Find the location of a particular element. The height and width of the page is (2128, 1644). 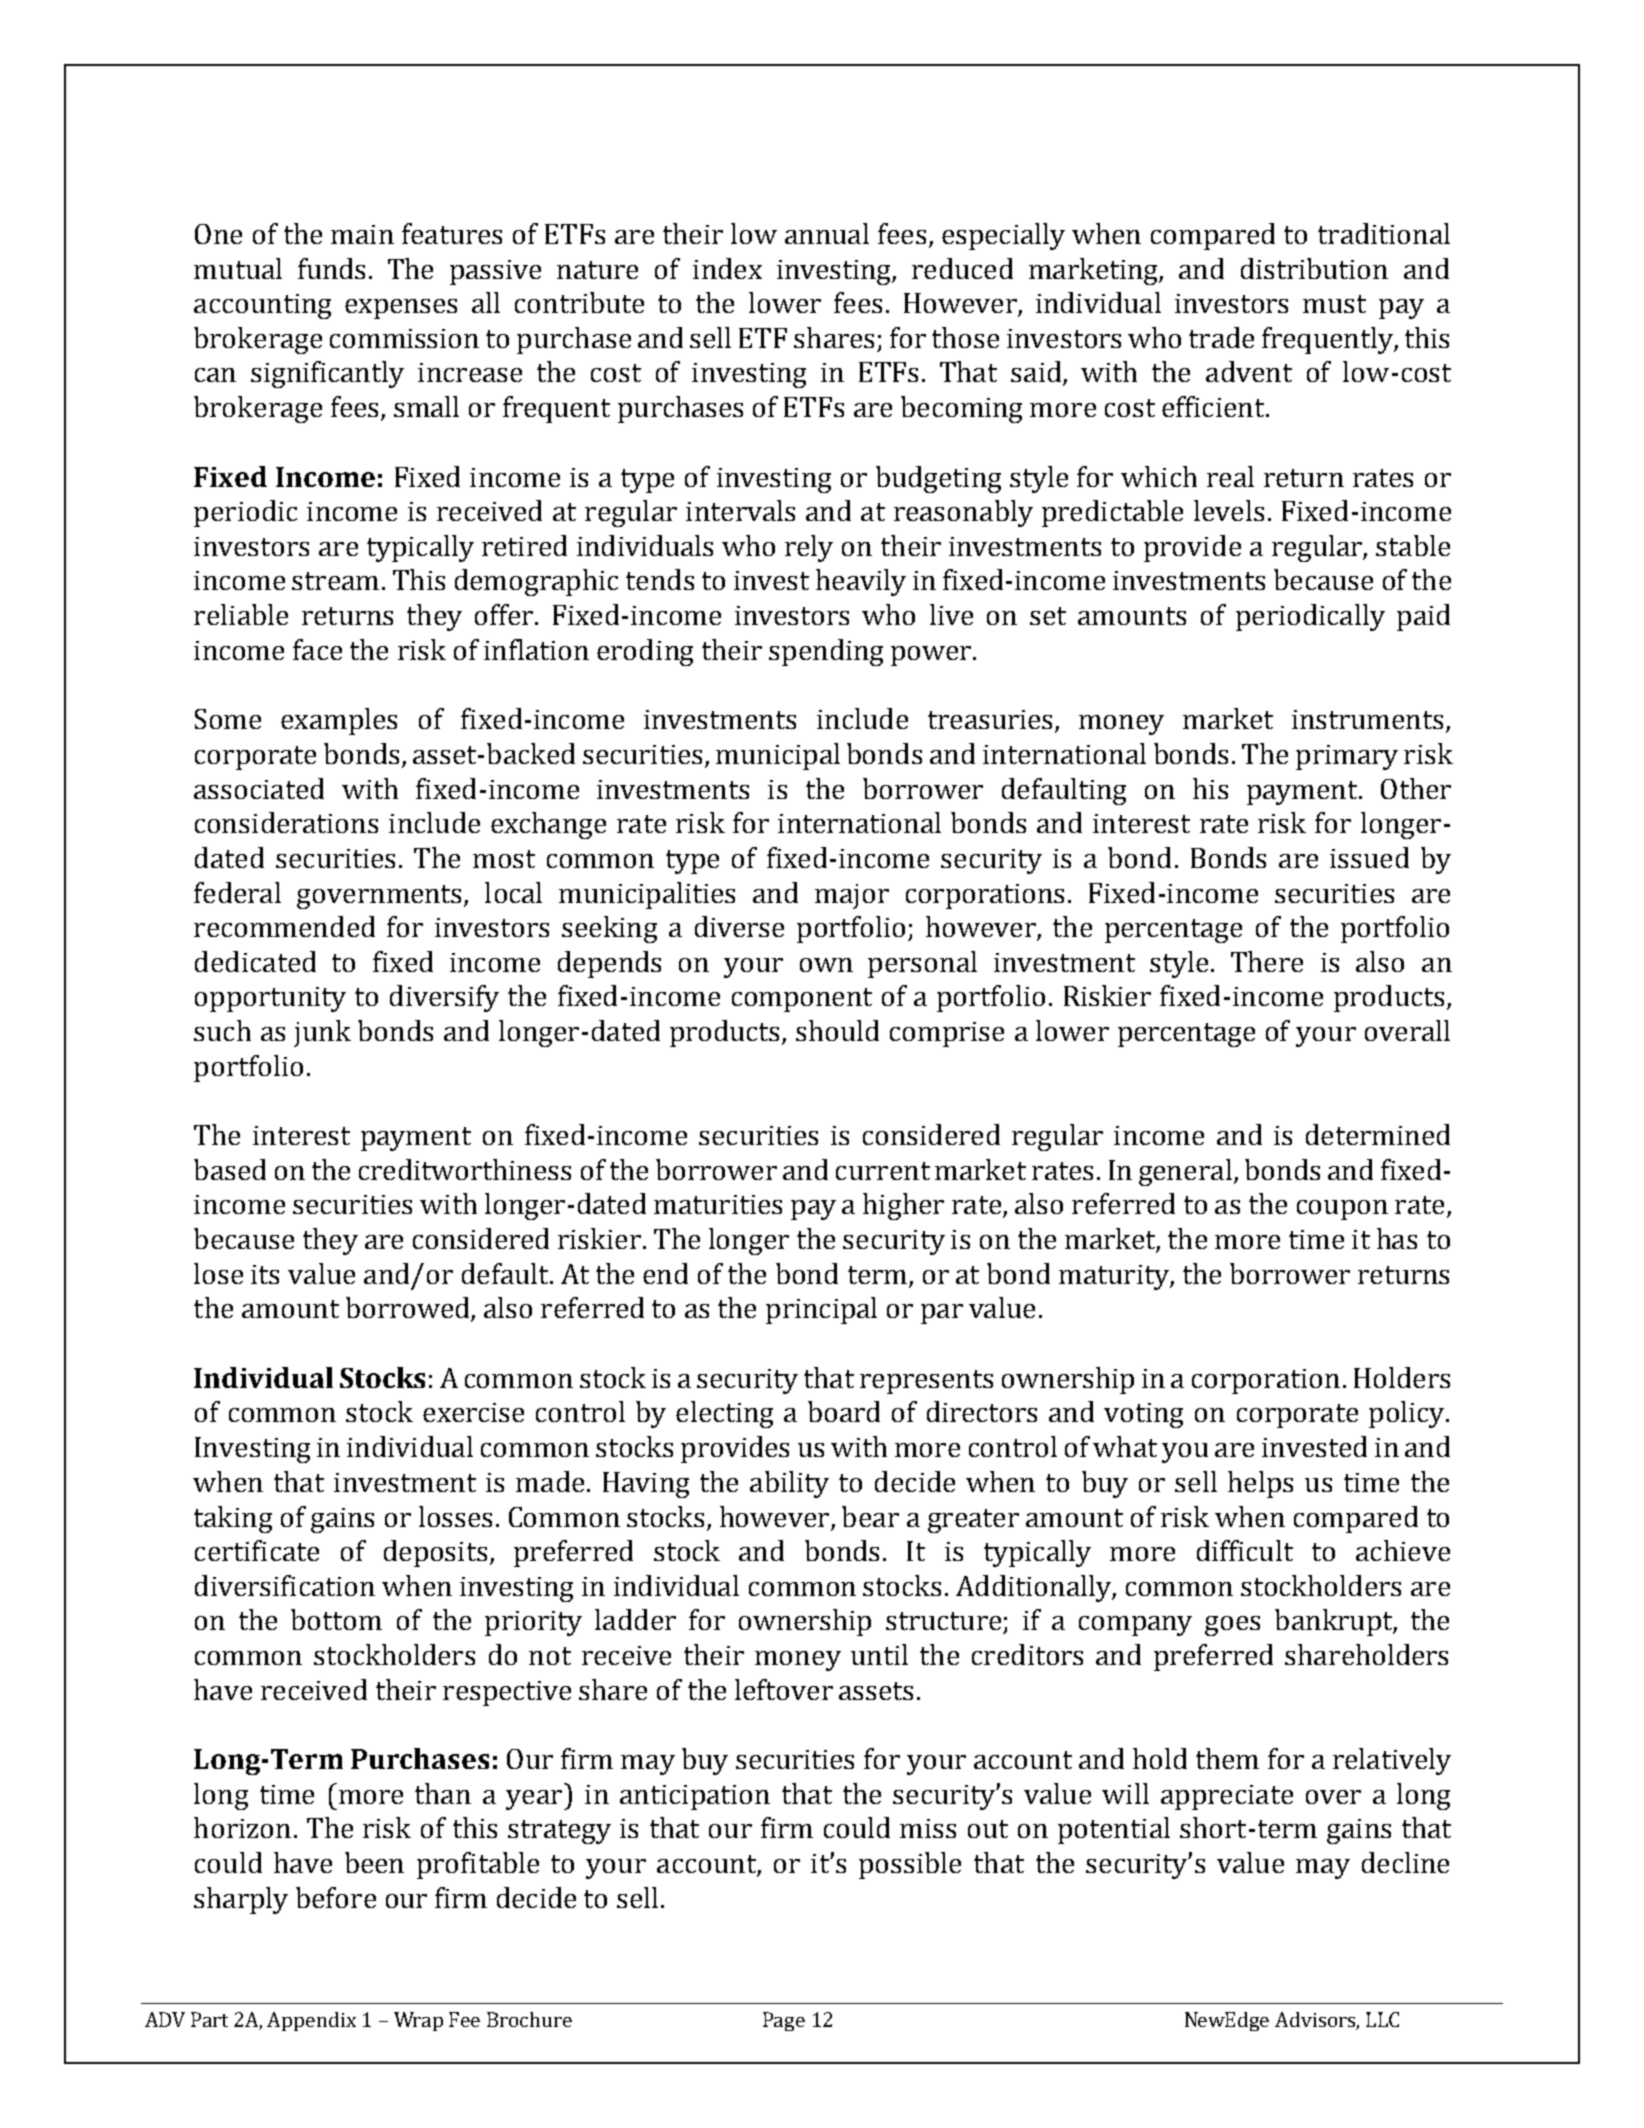

helps is located at coordinates (1260, 1484).
